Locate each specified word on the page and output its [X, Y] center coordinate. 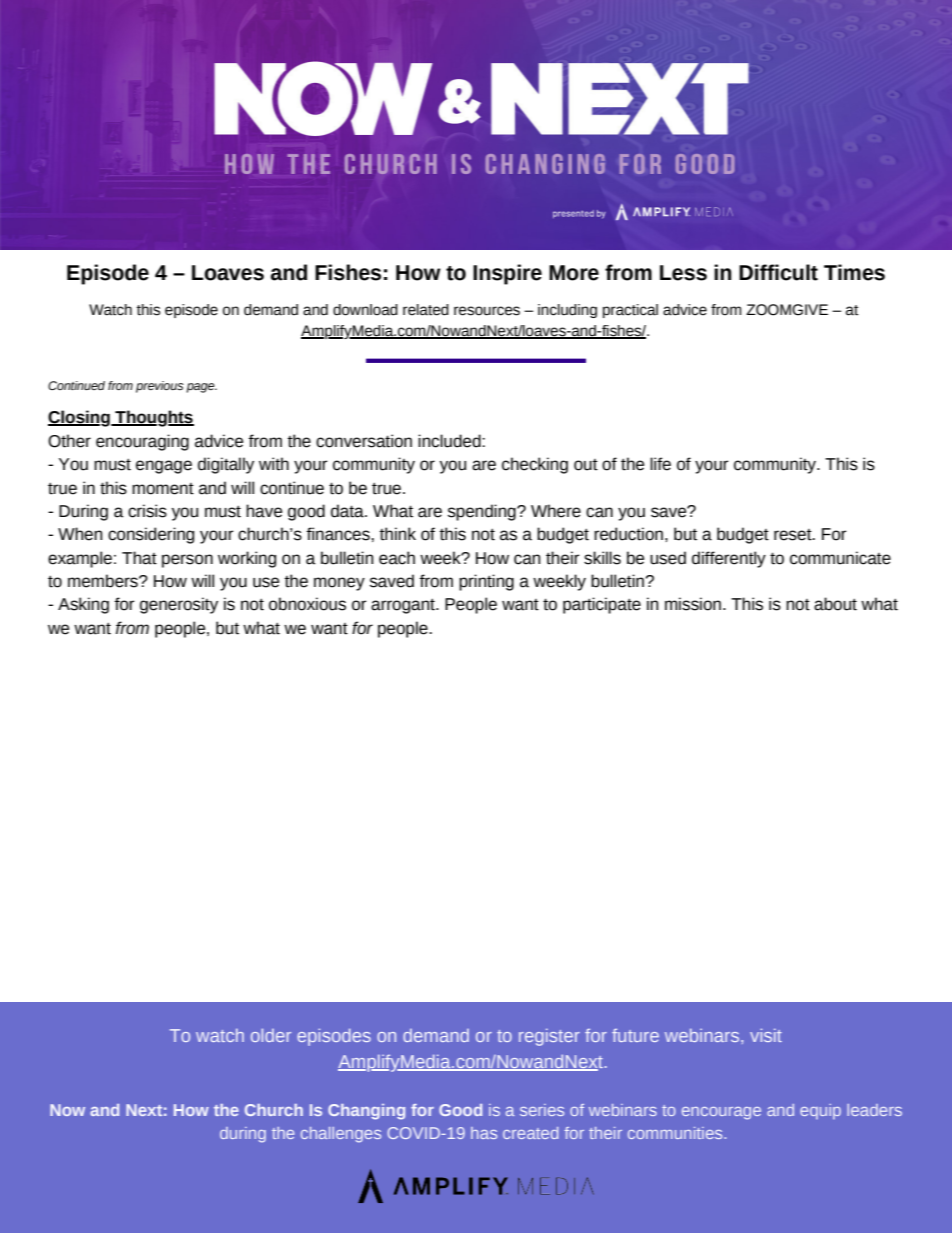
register [549, 1037]
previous [160, 387]
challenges [341, 1135]
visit [766, 1035]
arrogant [404, 606]
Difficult [778, 272]
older [271, 1035]
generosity [179, 605]
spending [483, 512]
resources [487, 311]
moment [163, 489]
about [835, 604]
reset [794, 535]
